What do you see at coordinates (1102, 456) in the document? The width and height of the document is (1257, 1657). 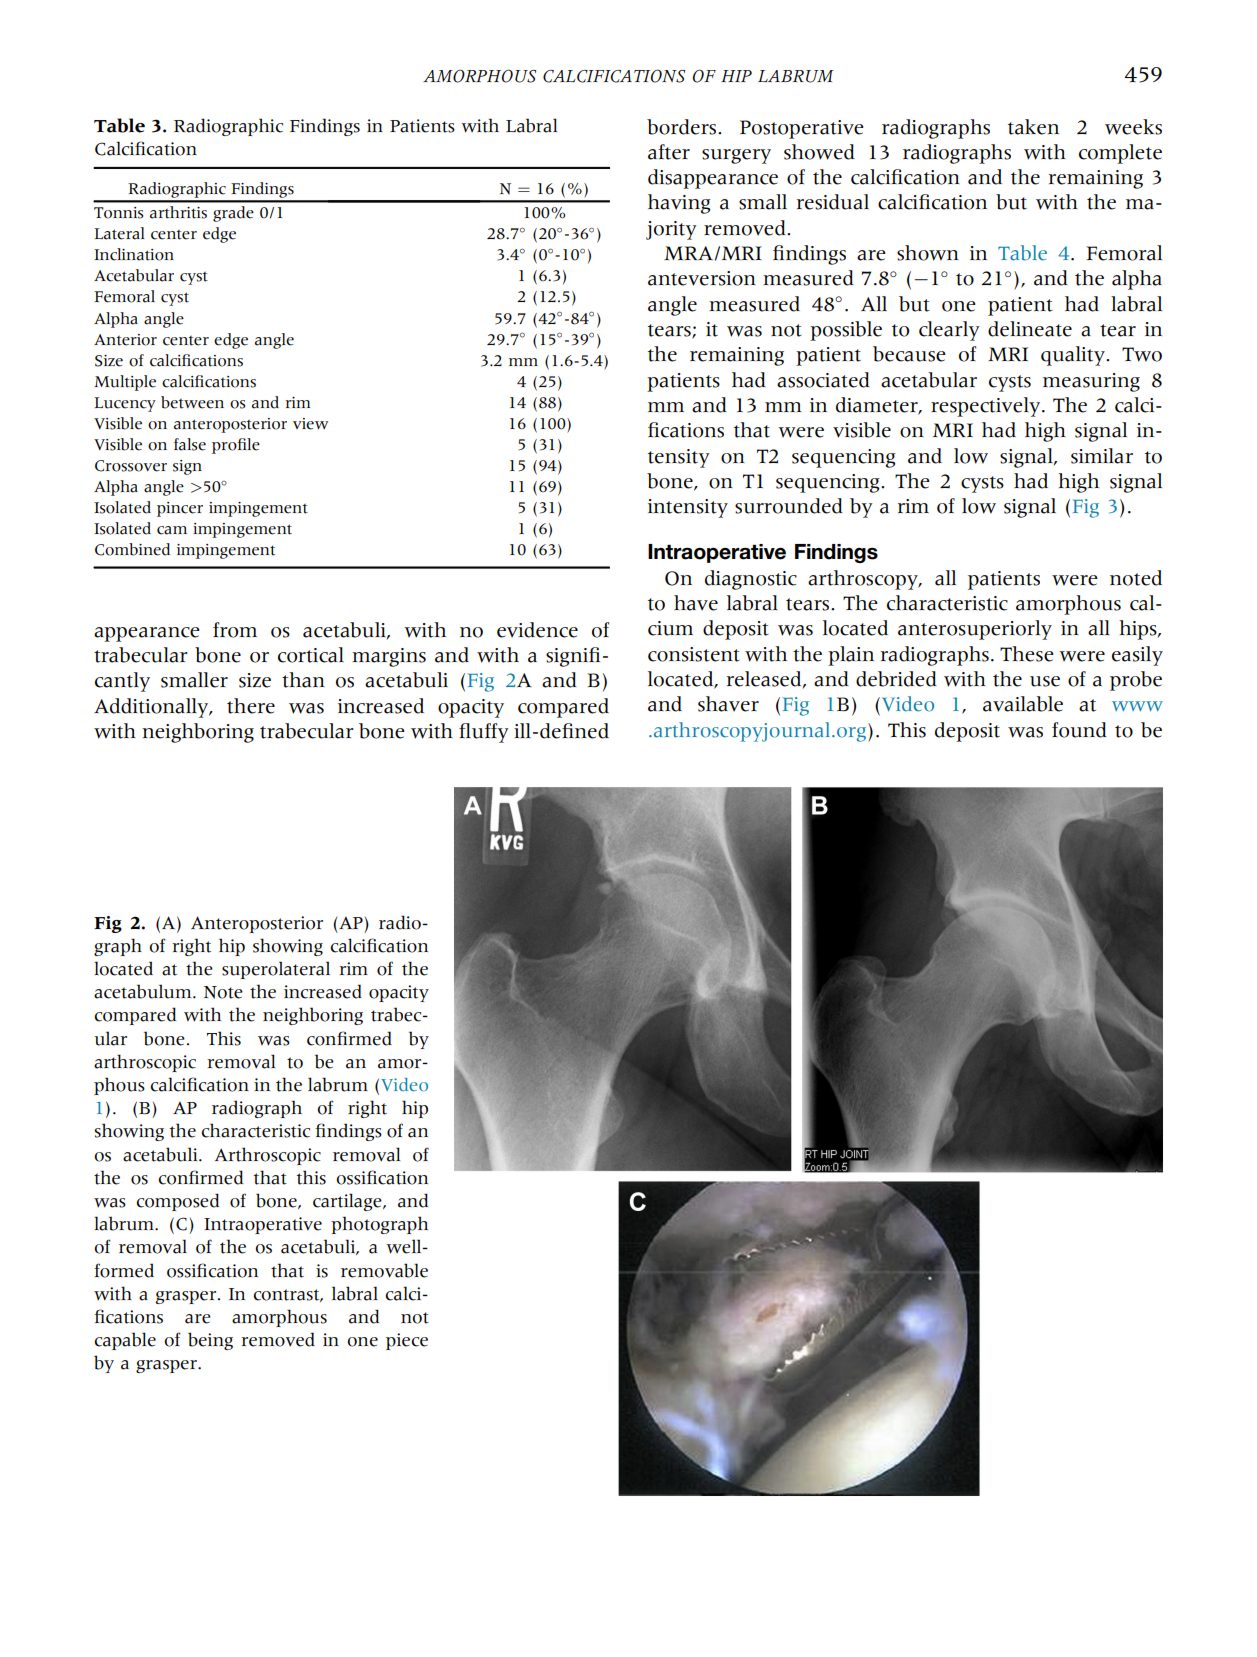 I see `similar` at bounding box center [1102, 456].
